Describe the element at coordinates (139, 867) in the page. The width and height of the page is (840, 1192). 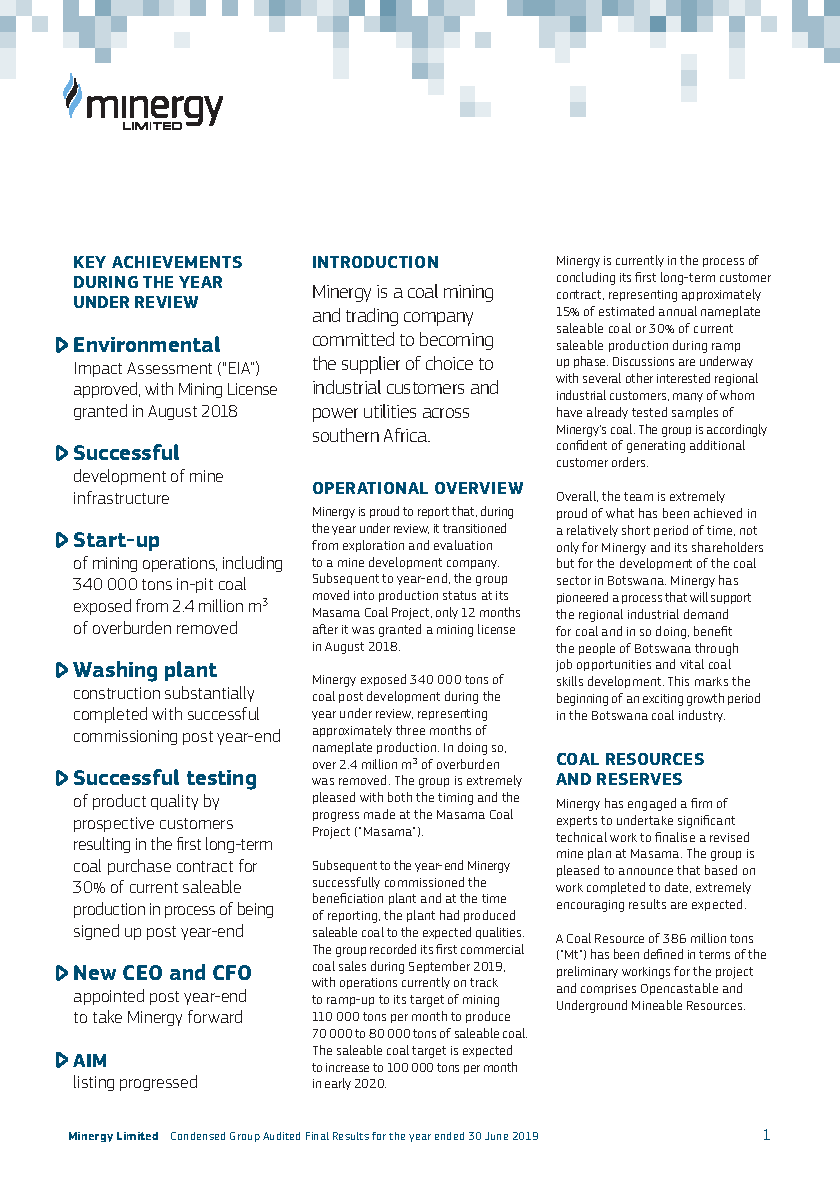
I see `purchase` at that location.
